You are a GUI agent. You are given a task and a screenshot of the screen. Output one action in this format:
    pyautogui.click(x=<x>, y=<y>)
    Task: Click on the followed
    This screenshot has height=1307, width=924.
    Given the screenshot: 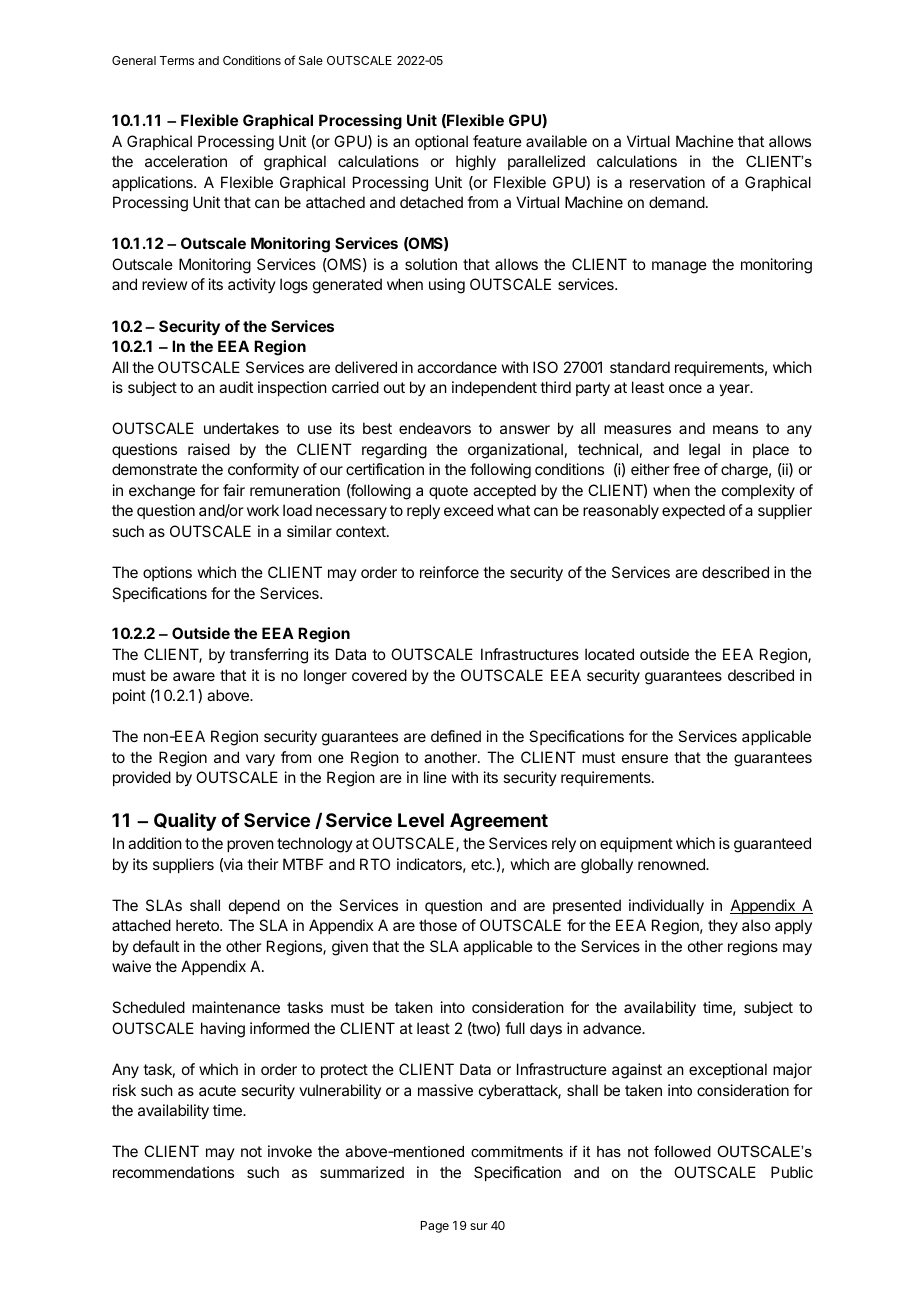 What is the action you would take?
    pyautogui.click(x=682, y=1151)
